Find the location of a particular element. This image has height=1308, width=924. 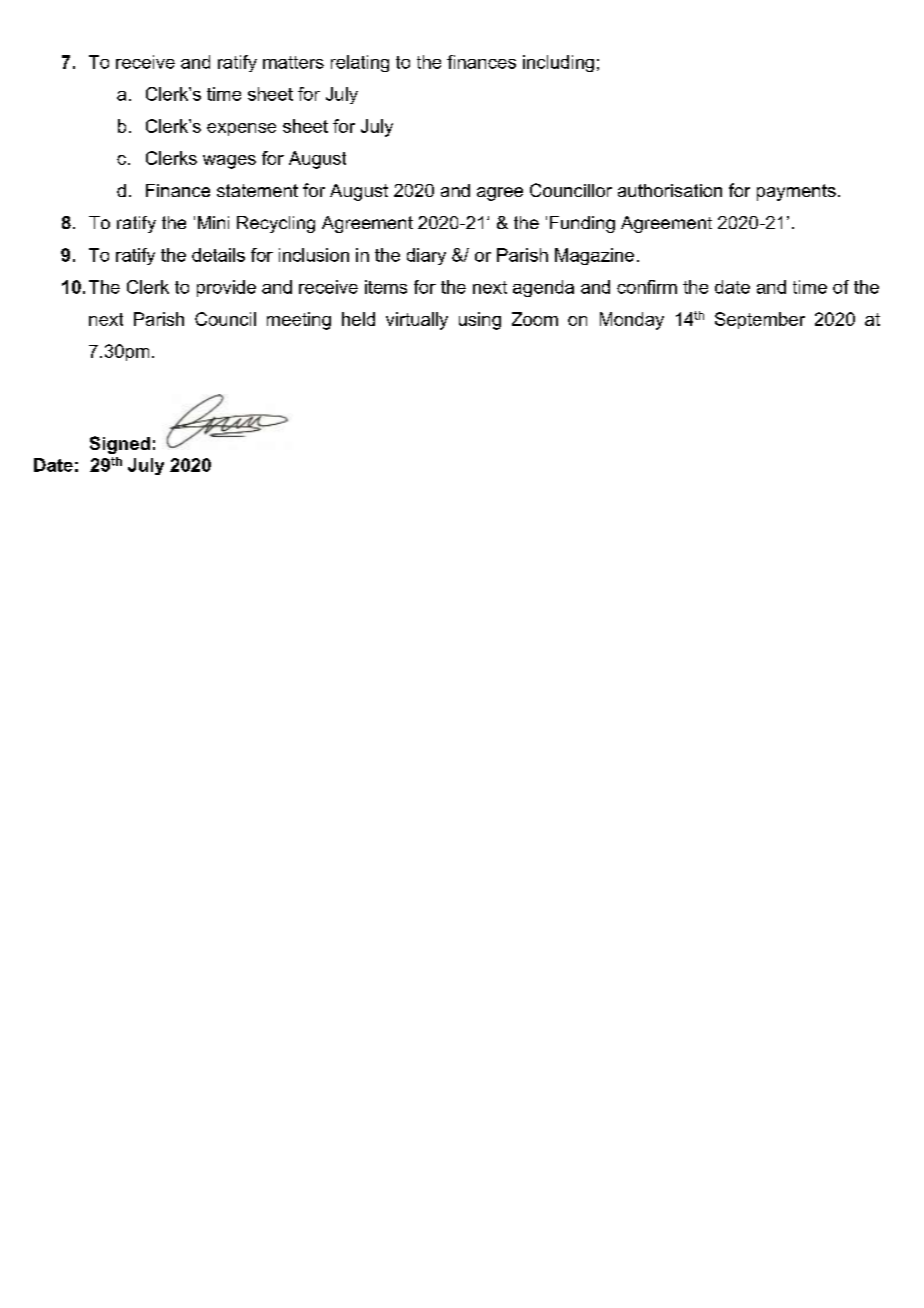

Signed is located at coordinates (120, 445).
